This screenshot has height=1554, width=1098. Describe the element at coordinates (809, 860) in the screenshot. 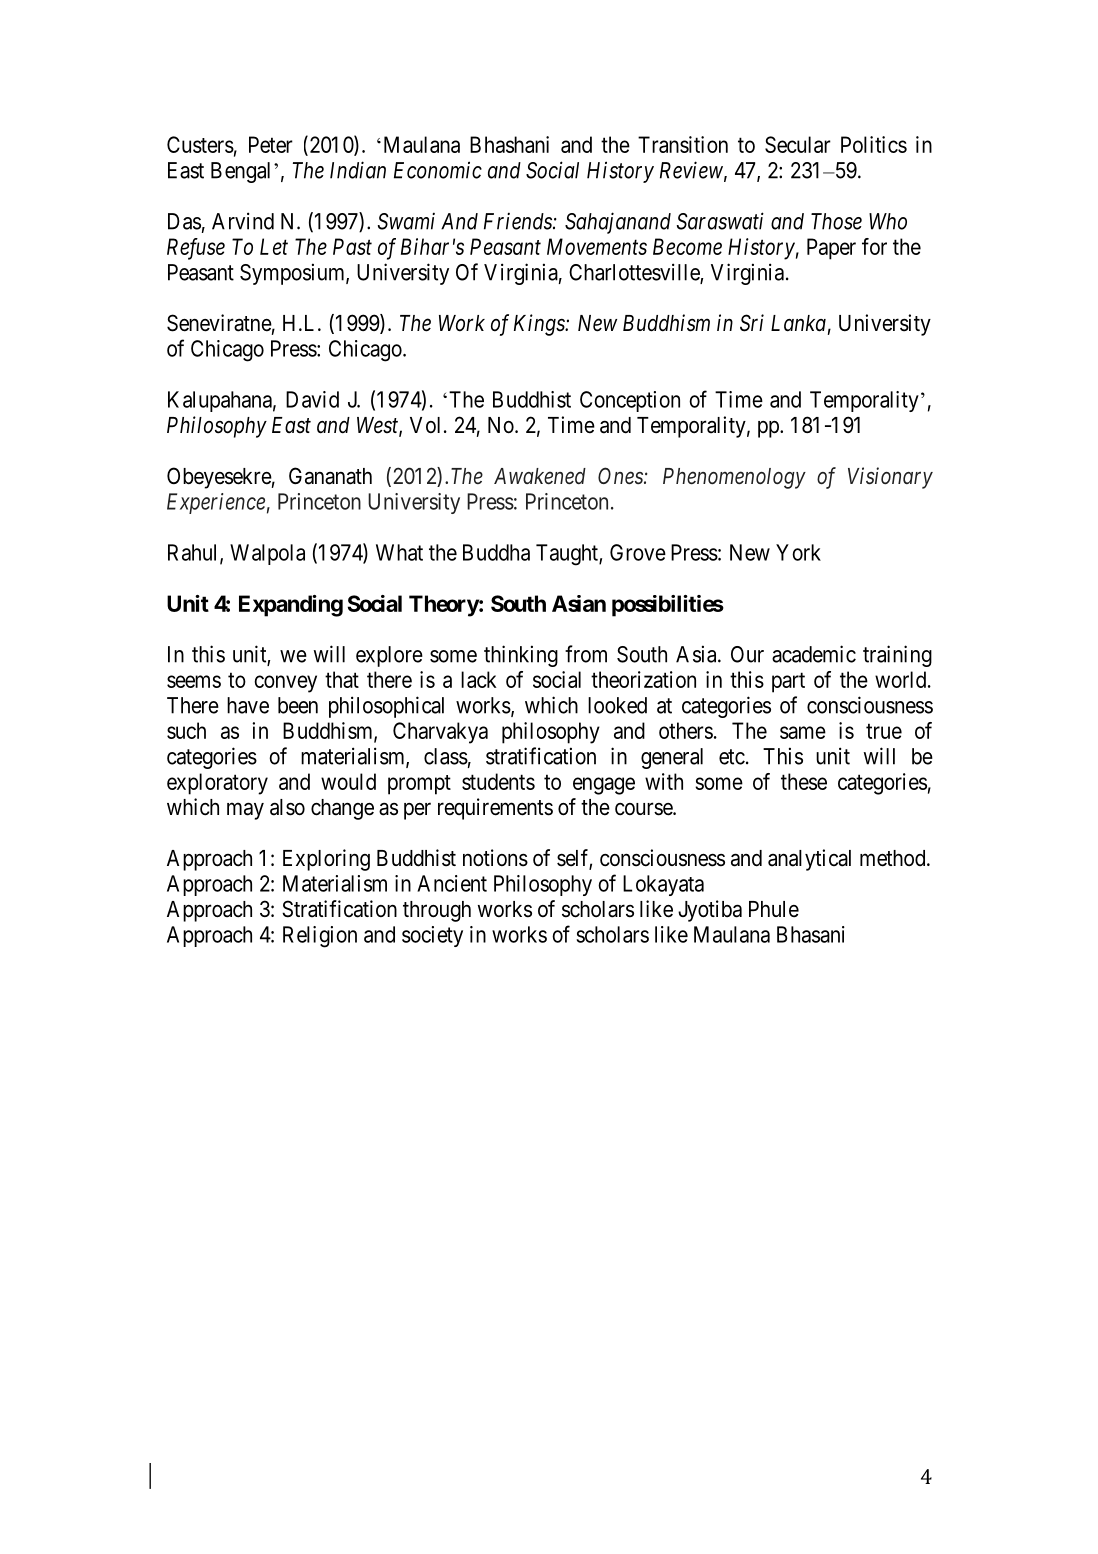

I see `analytical` at that location.
